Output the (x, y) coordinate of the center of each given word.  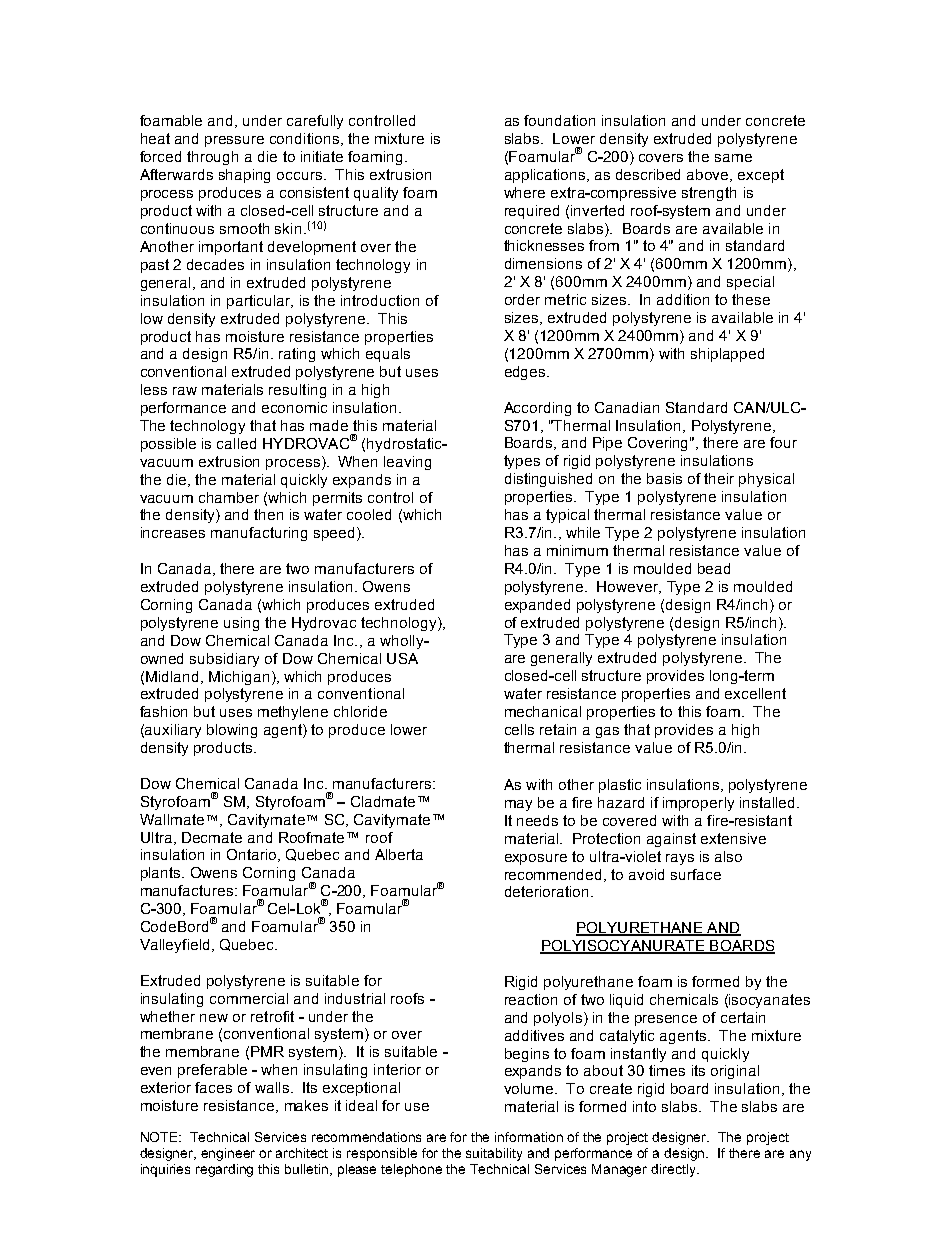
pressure (234, 141)
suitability (494, 1154)
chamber (229, 497)
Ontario (253, 855)
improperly (698, 804)
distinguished (548, 480)
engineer (228, 1154)
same (733, 158)
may (518, 805)
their (719, 478)
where (524, 192)
